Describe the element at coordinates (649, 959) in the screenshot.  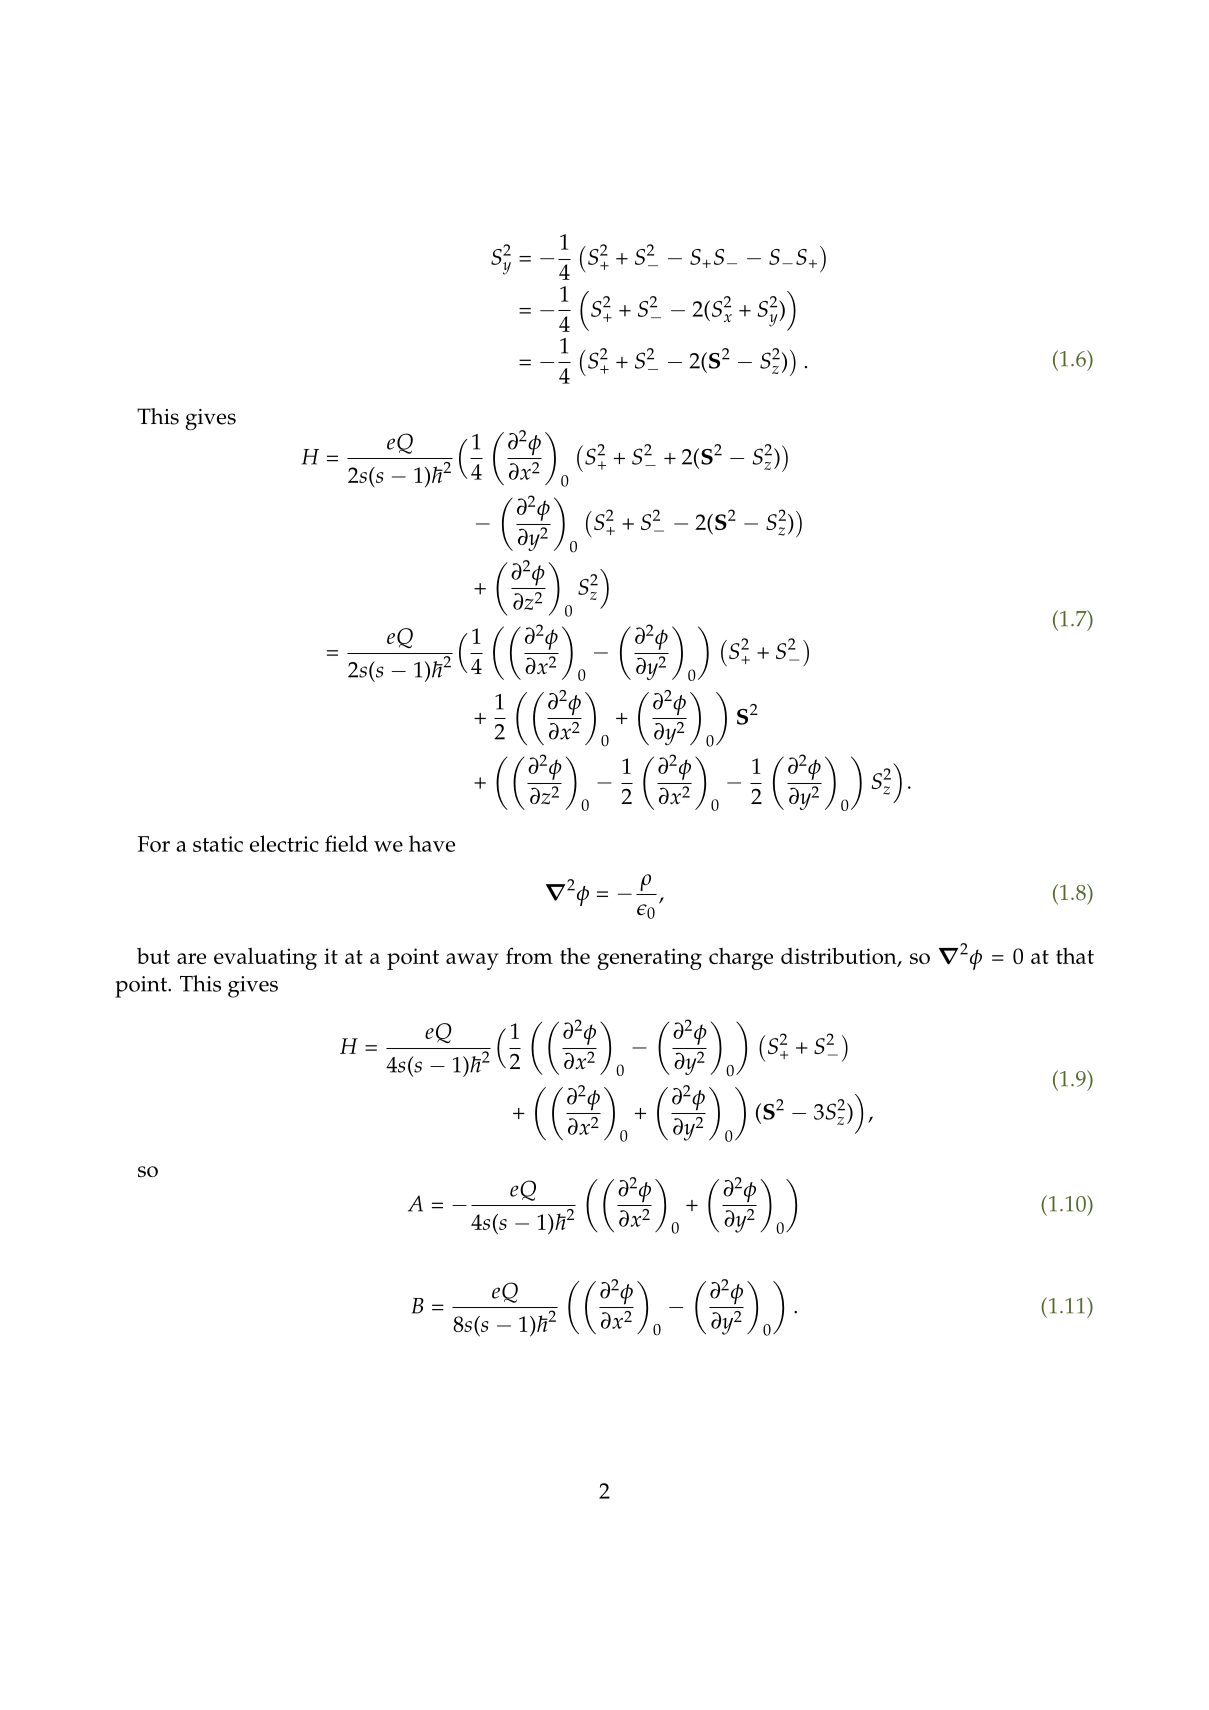
I see `generating` at that location.
